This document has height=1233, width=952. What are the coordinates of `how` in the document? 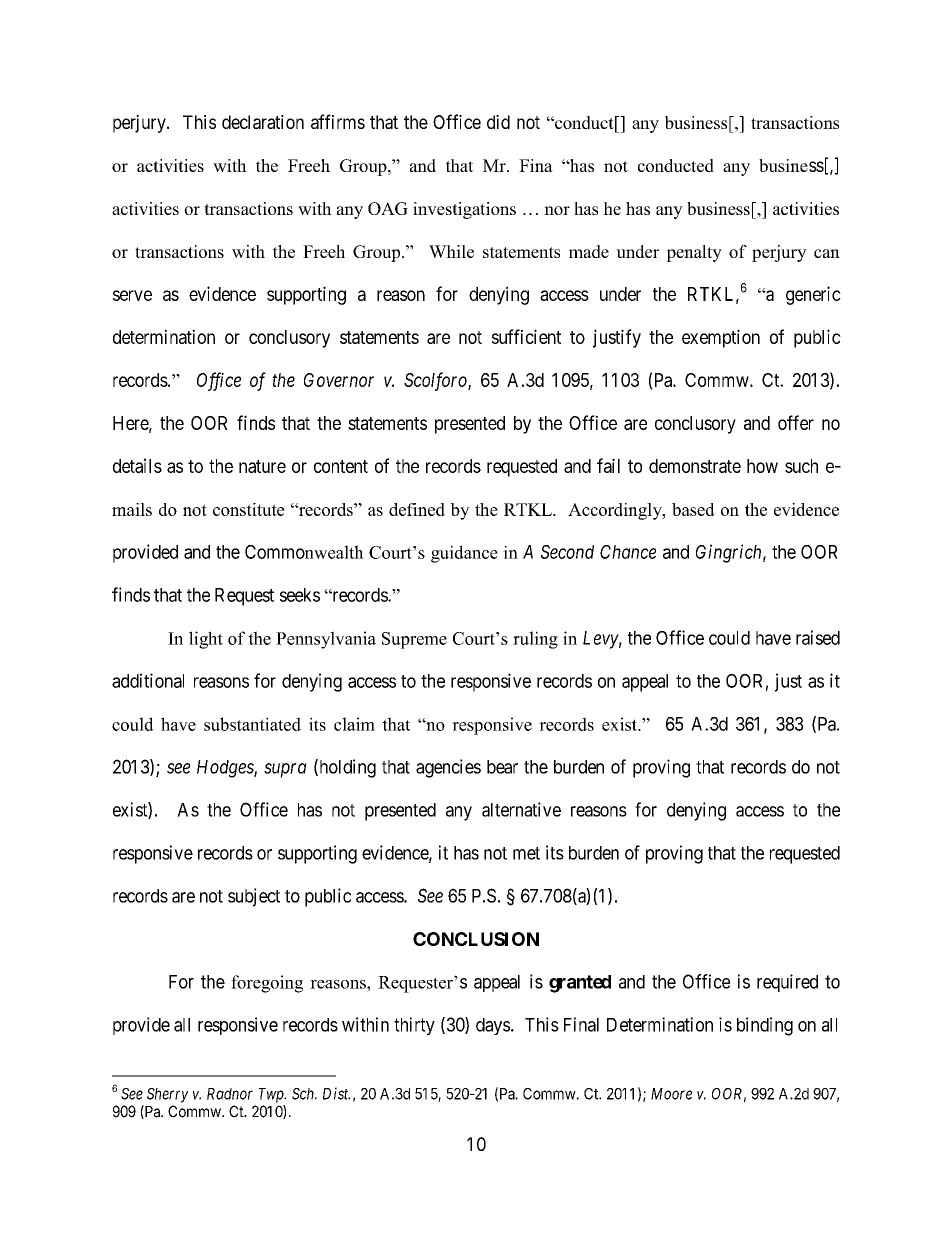 It's located at (762, 466).
